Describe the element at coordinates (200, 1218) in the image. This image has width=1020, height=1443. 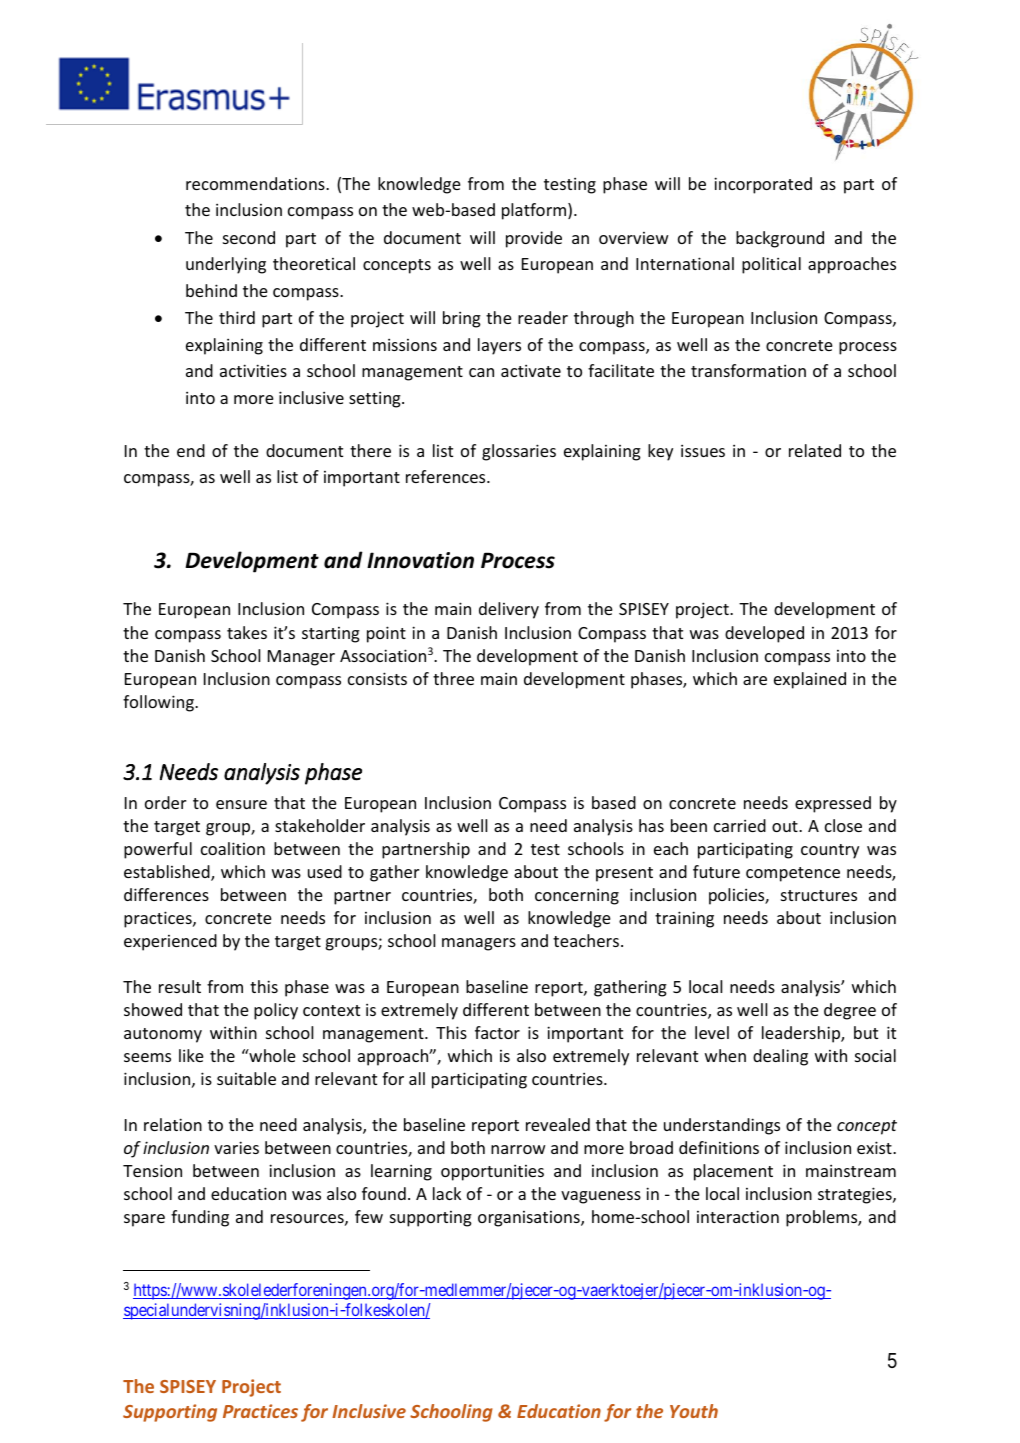
I see `funding` at that location.
